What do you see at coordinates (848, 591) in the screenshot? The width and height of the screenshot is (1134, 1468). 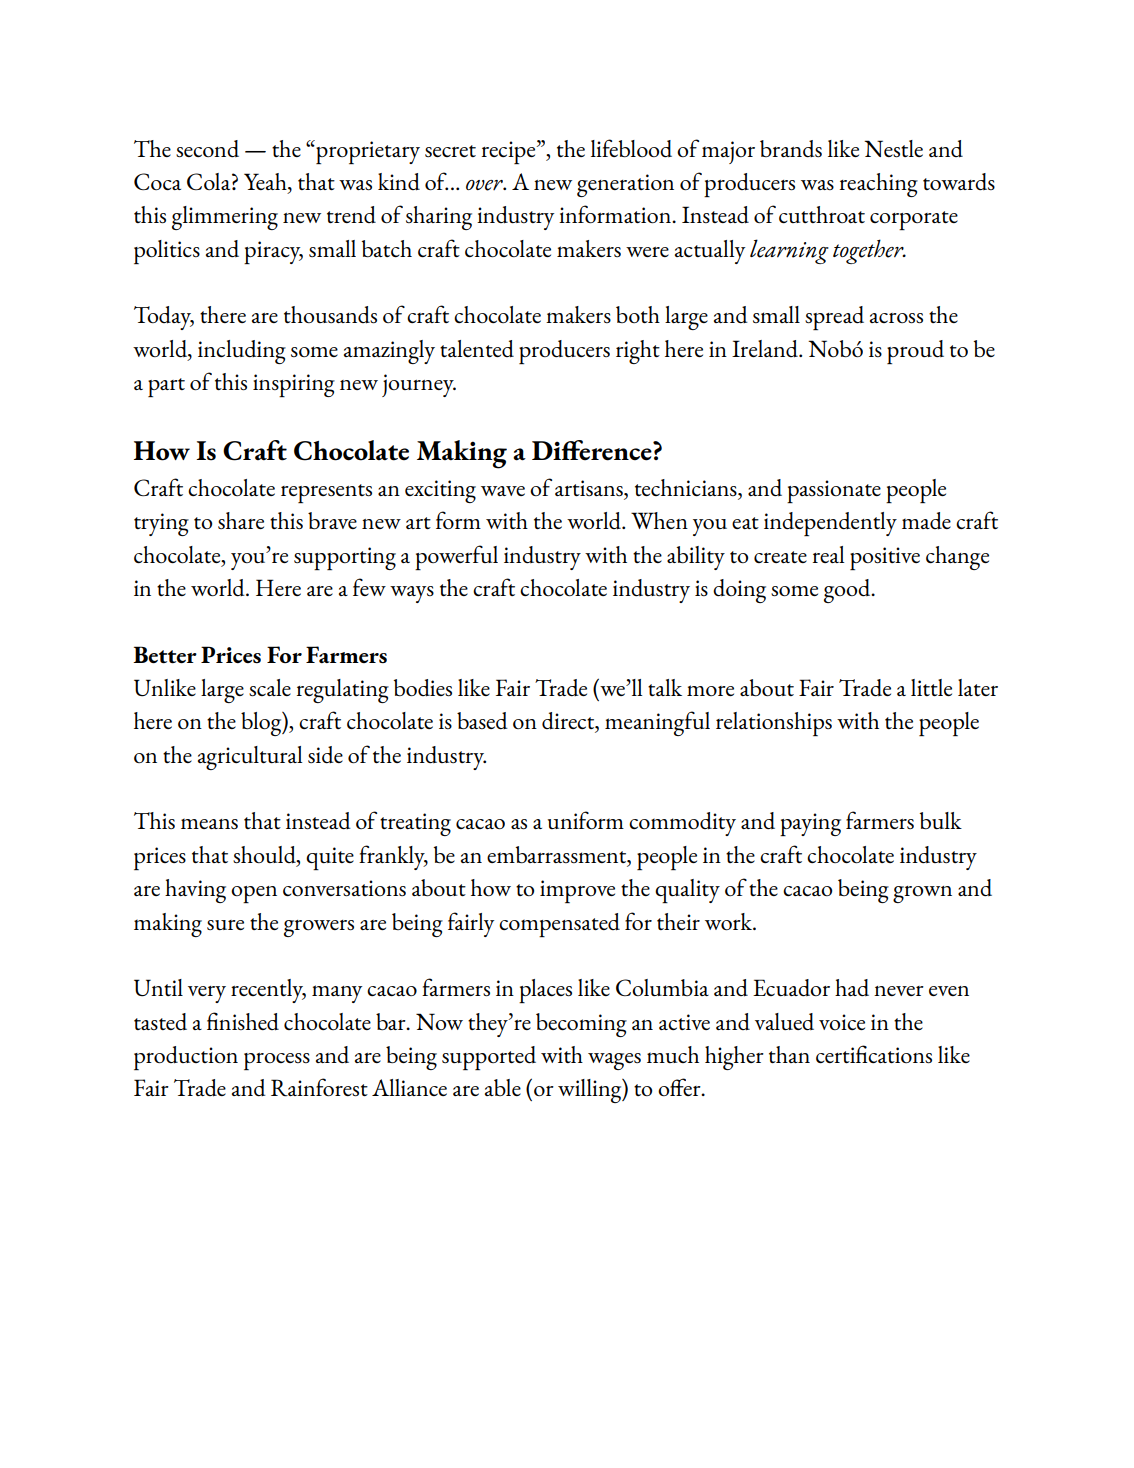 I see `good` at bounding box center [848, 591].
